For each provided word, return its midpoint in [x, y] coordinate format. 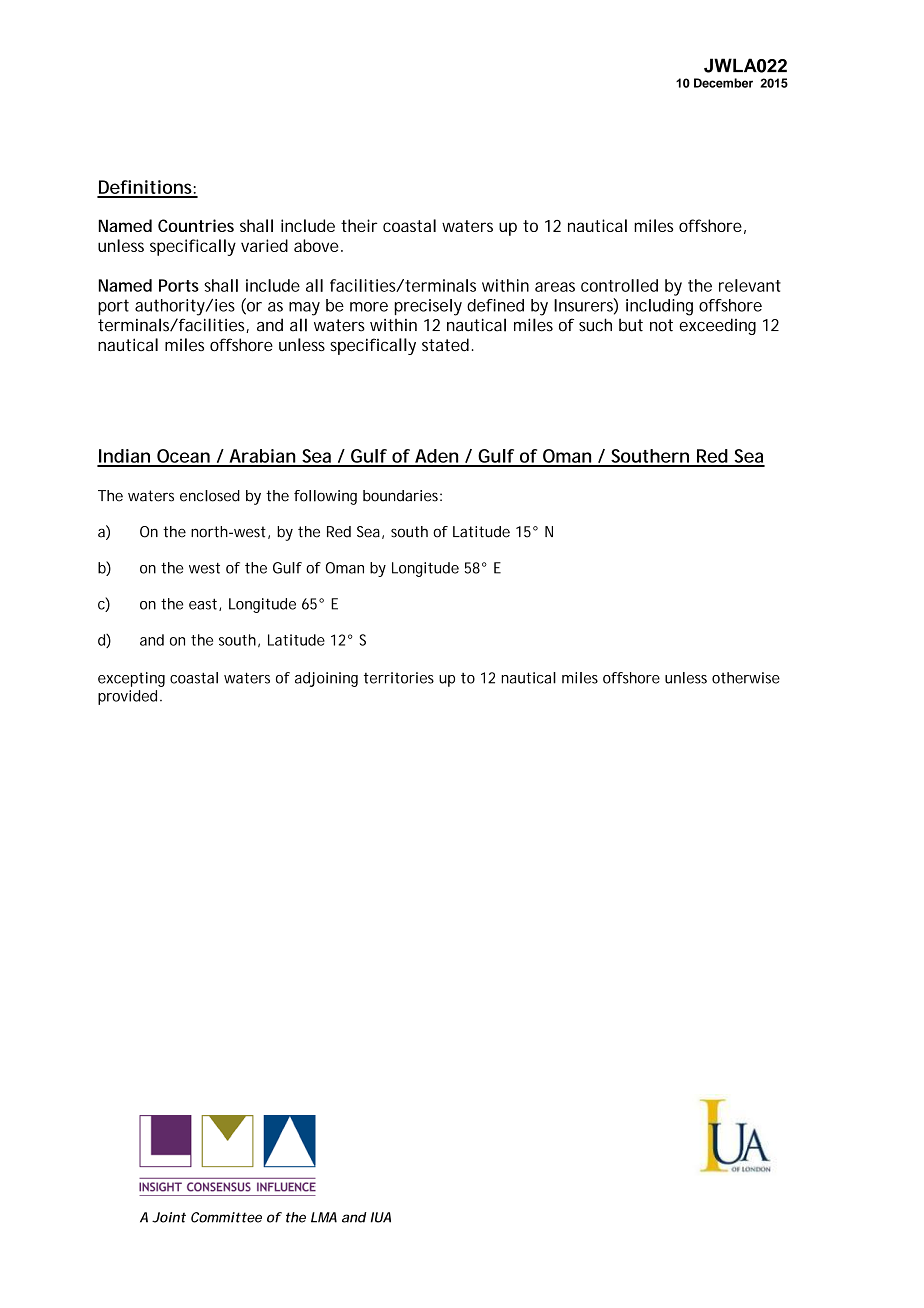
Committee [226, 1217]
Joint [169, 1217]
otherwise [746, 678]
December [723, 83]
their [359, 225]
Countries [196, 225]
